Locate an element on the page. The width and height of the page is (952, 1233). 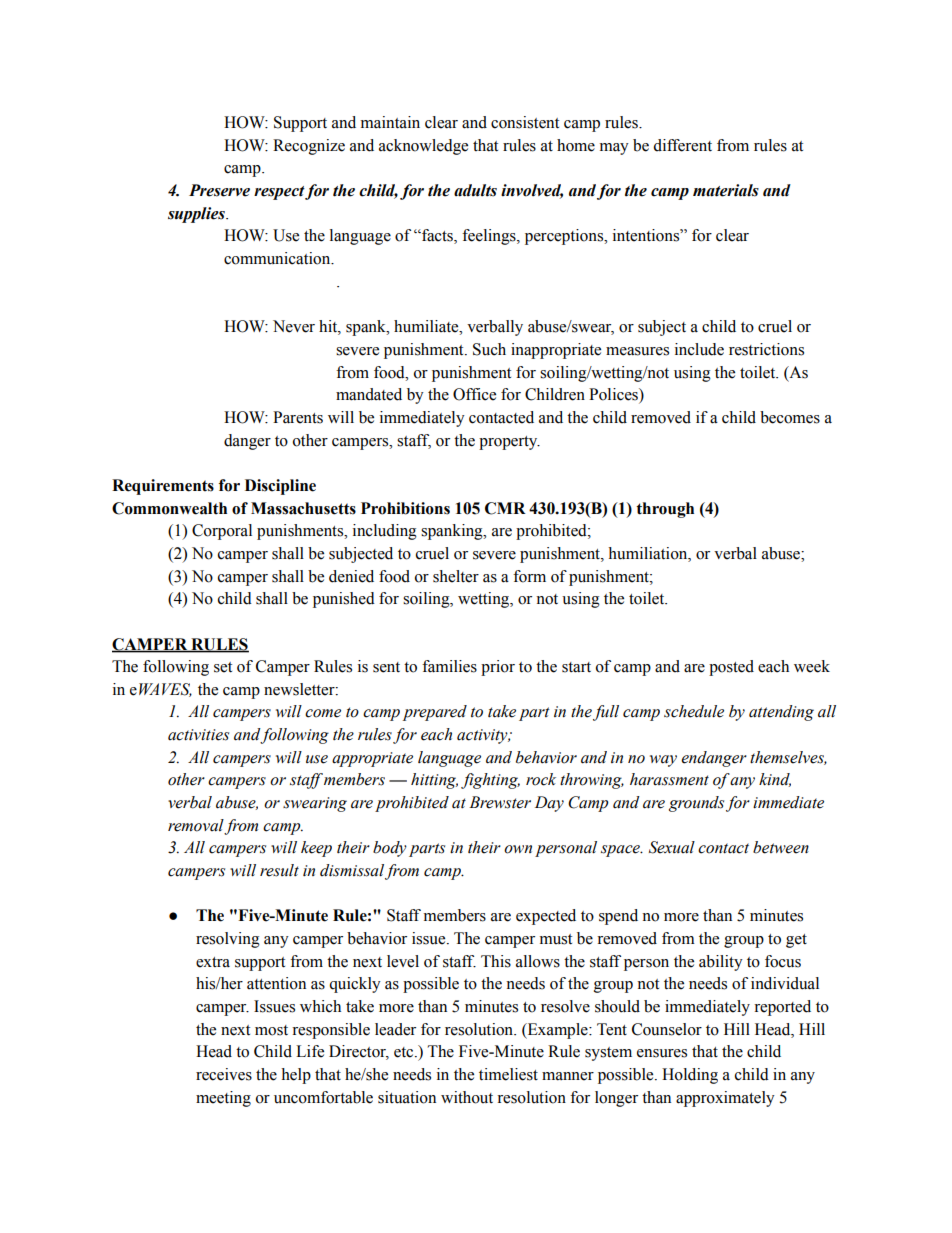
adults is located at coordinates (475, 190).
